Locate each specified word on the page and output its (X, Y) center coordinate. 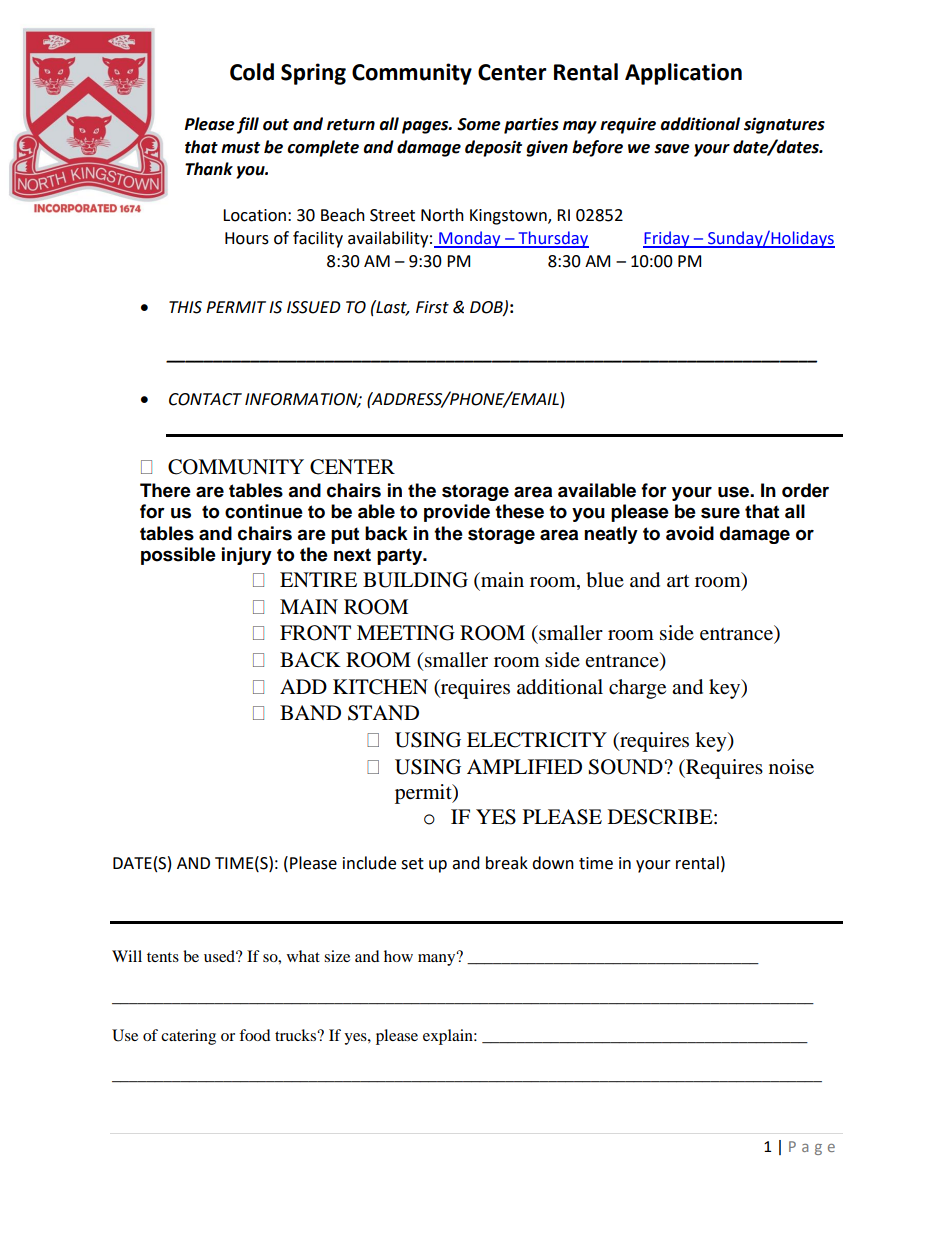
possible (178, 556)
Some (479, 124)
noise (791, 767)
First (432, 307)
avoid (690, 533)
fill (248, 125)
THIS (185, 307)
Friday (667, 239)
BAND (310, 712)
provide (457, 513)
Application (683, 74)
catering (188, 1037)
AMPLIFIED (524, 766)
